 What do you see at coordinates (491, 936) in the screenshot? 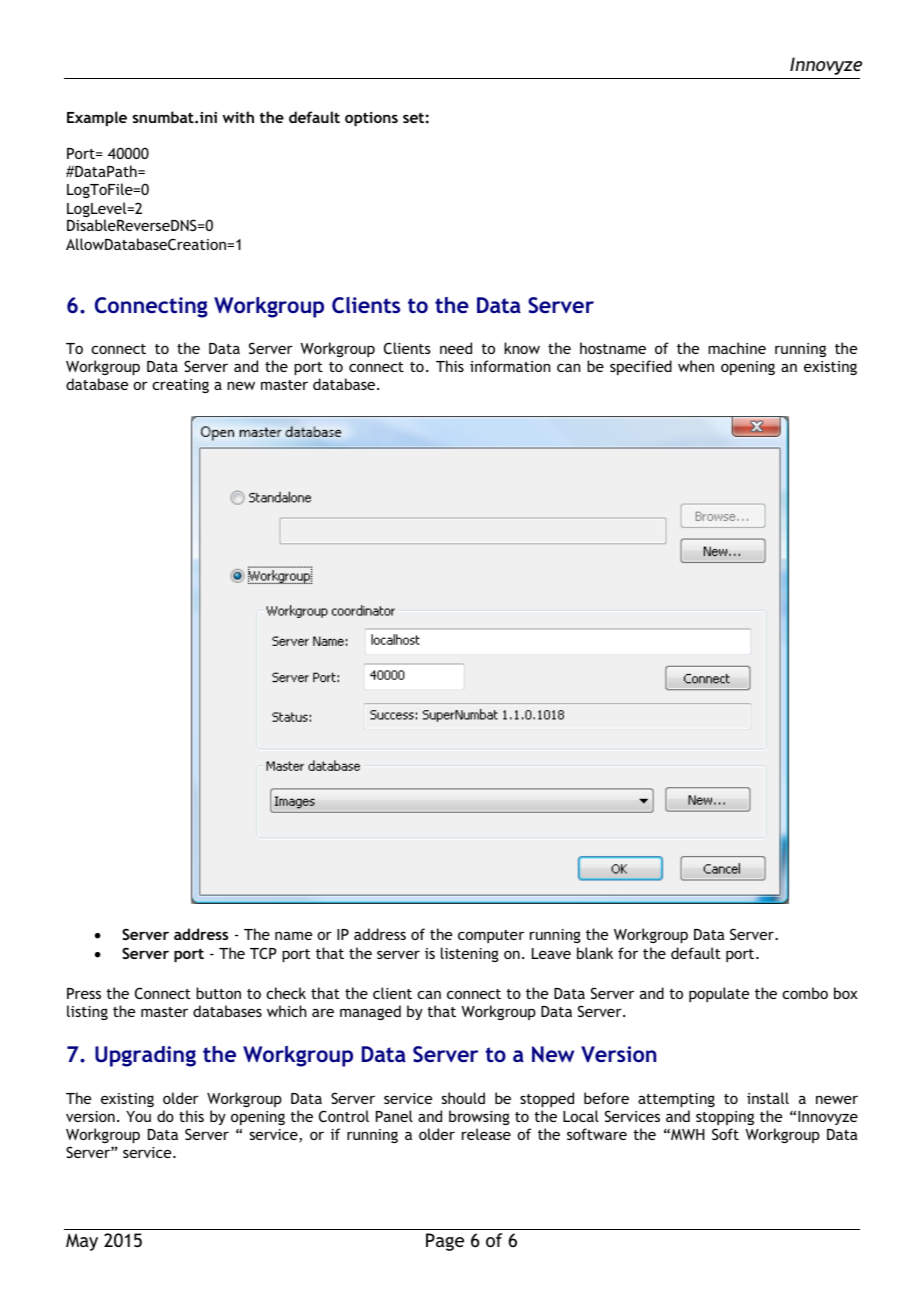
I see `computer` at bounding box center [491, 936].
